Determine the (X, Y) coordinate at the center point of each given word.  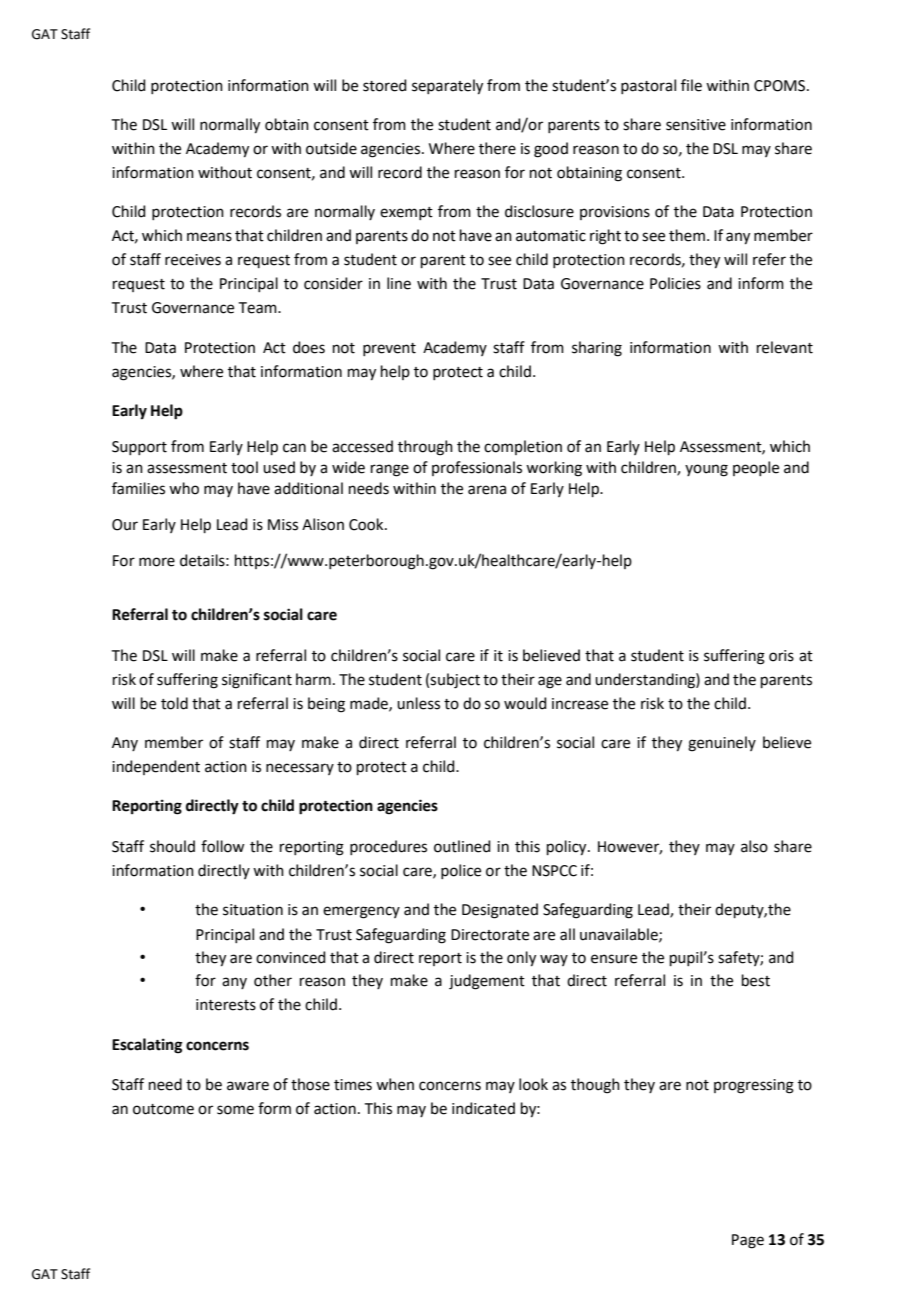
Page (748, 1241)
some (235, 1110)
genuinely (722, 744)
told (174, 703)
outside (331, 148)
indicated (483, 1108)
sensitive (696, 125)
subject (455, 681)
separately (447, 87)
